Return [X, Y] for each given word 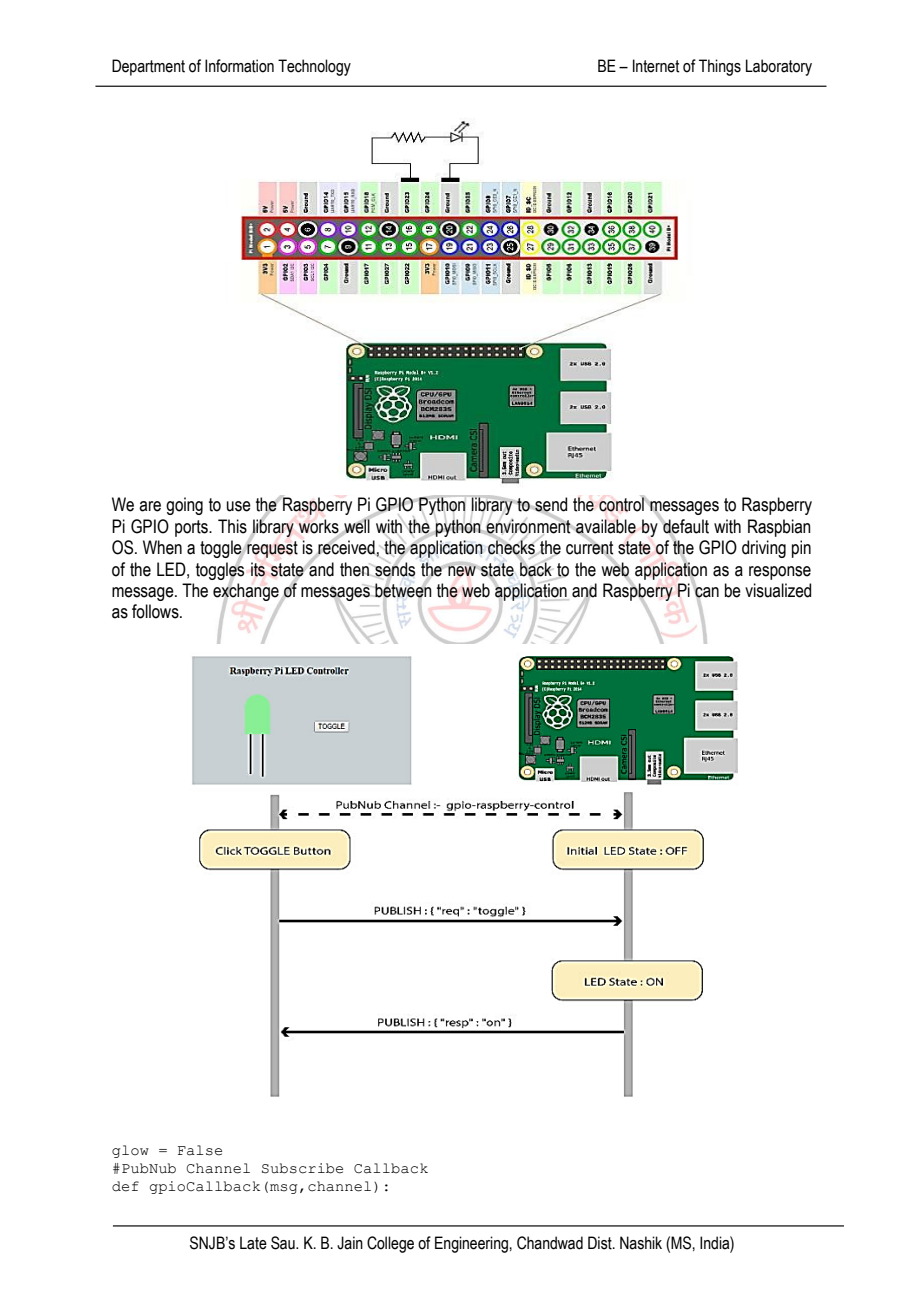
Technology [314, 67]
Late [253, 1243]
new [462, 571]
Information [239, 66]
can [706, 592]
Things [720, 67]
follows [156, 611]
